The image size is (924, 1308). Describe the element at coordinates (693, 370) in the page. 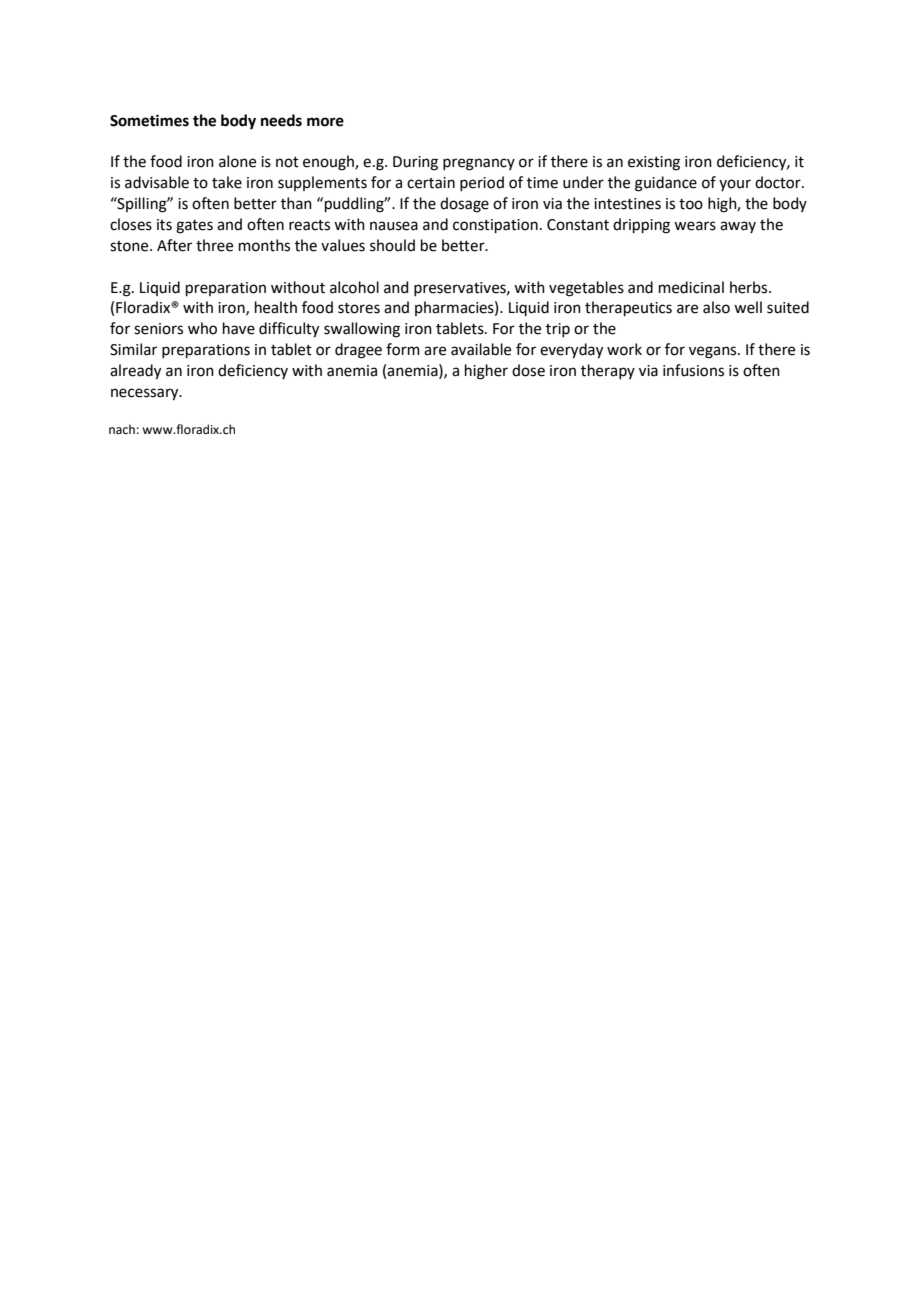

I see `infusions` at that location.
